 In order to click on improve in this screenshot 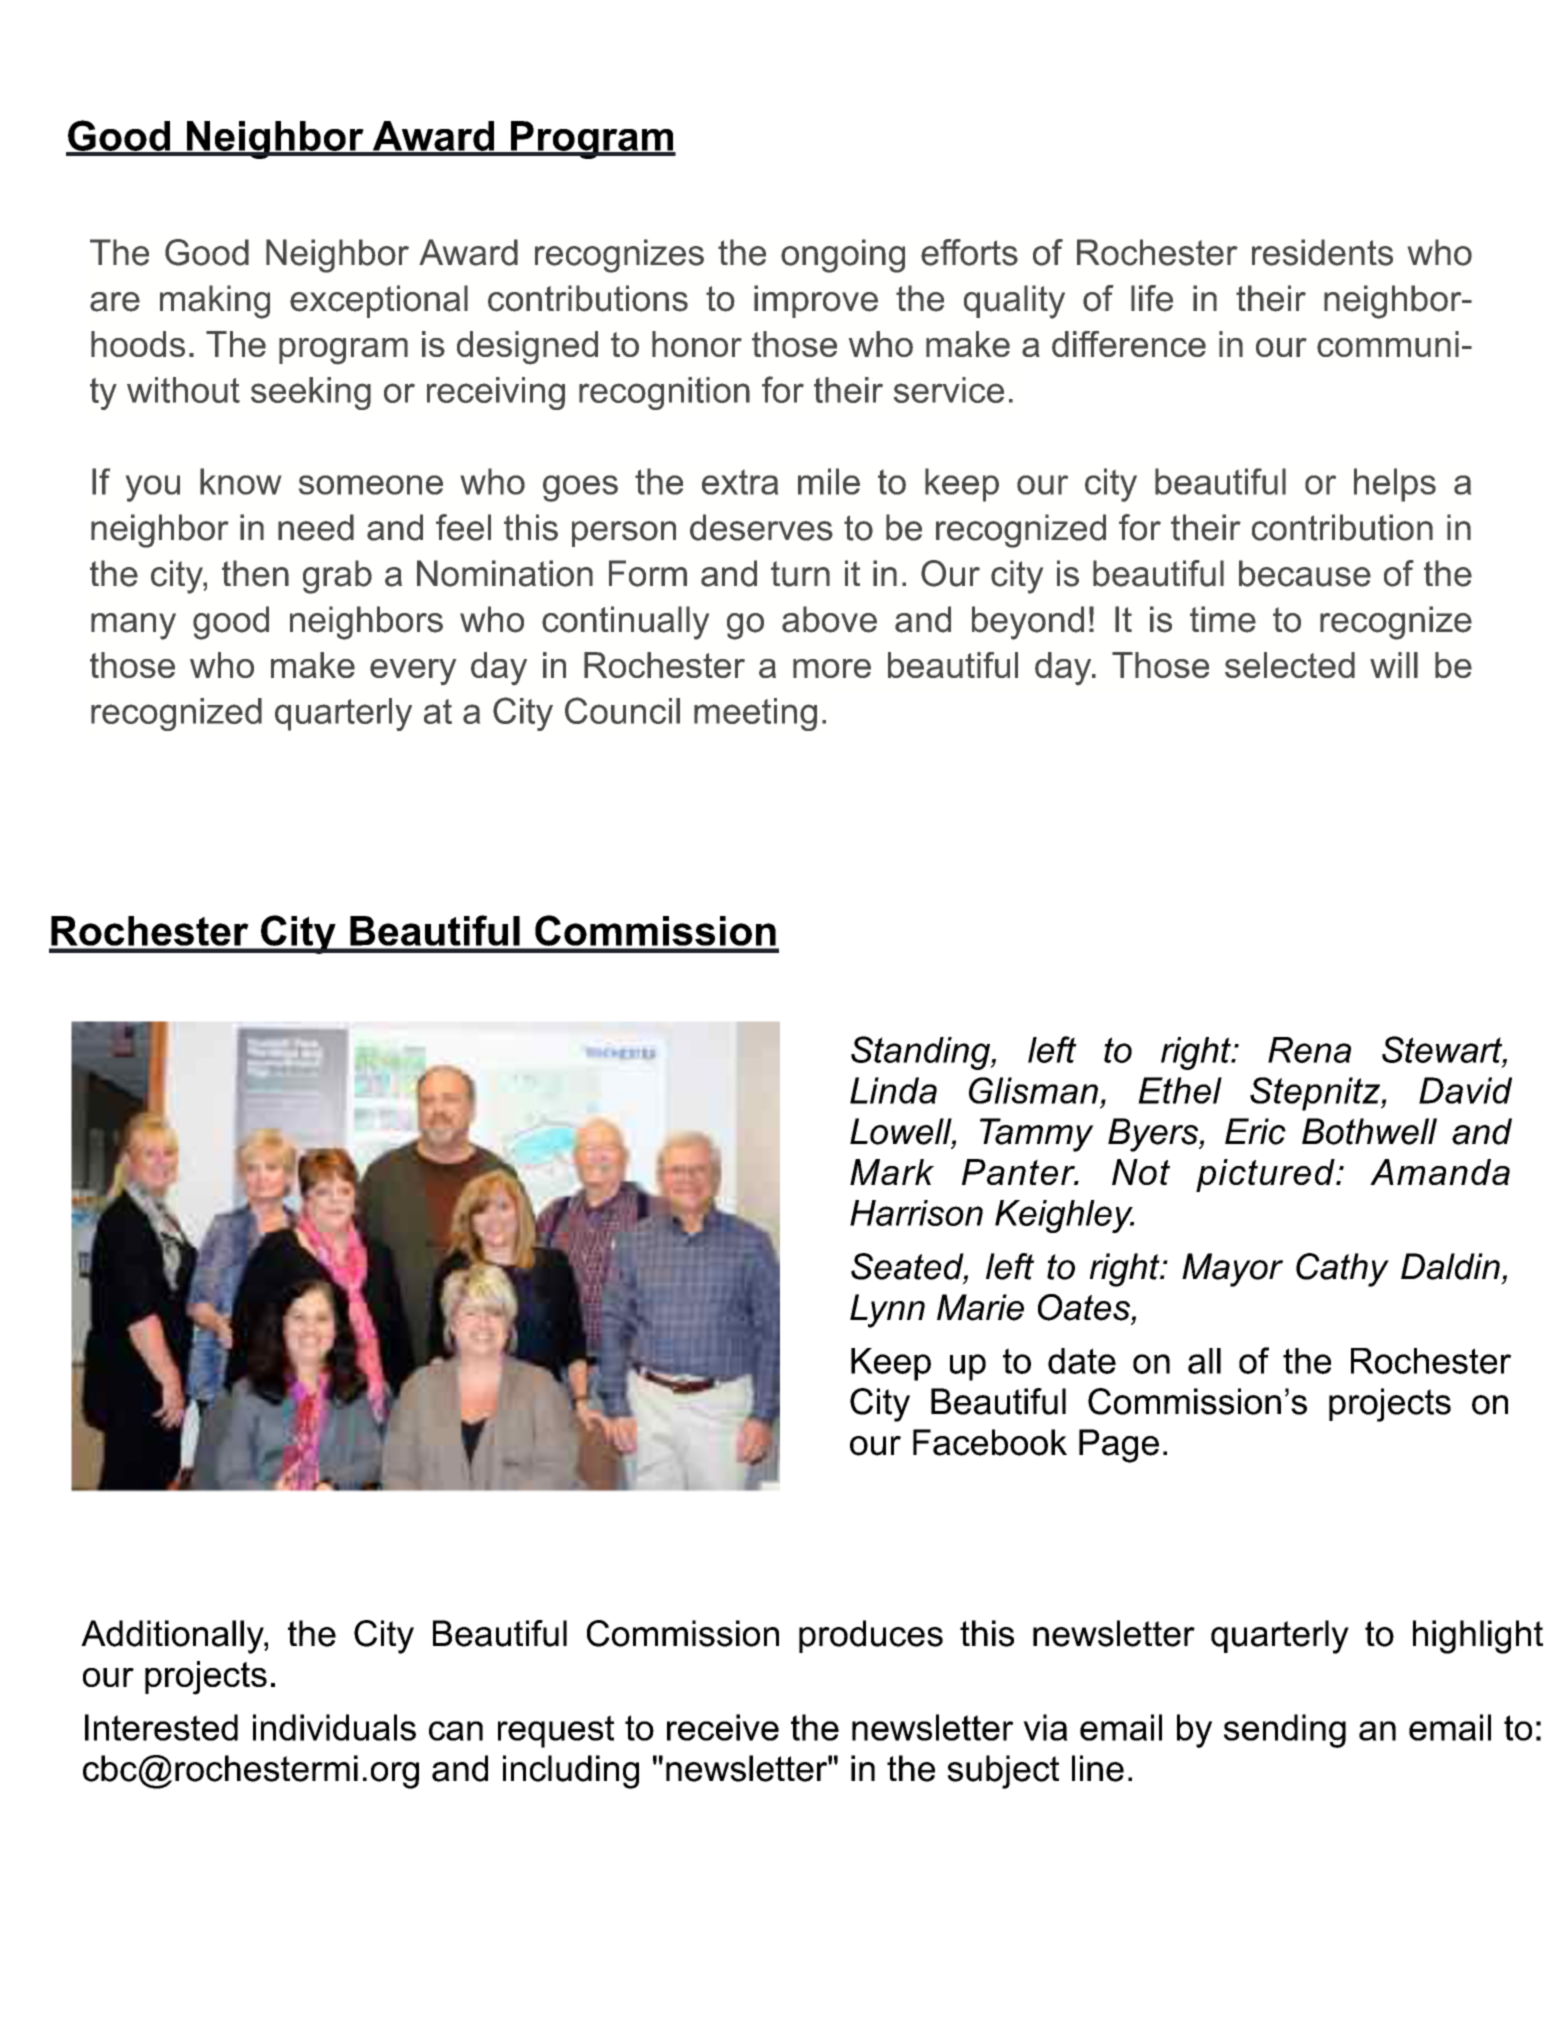, I will do `click(816, 301)`.
